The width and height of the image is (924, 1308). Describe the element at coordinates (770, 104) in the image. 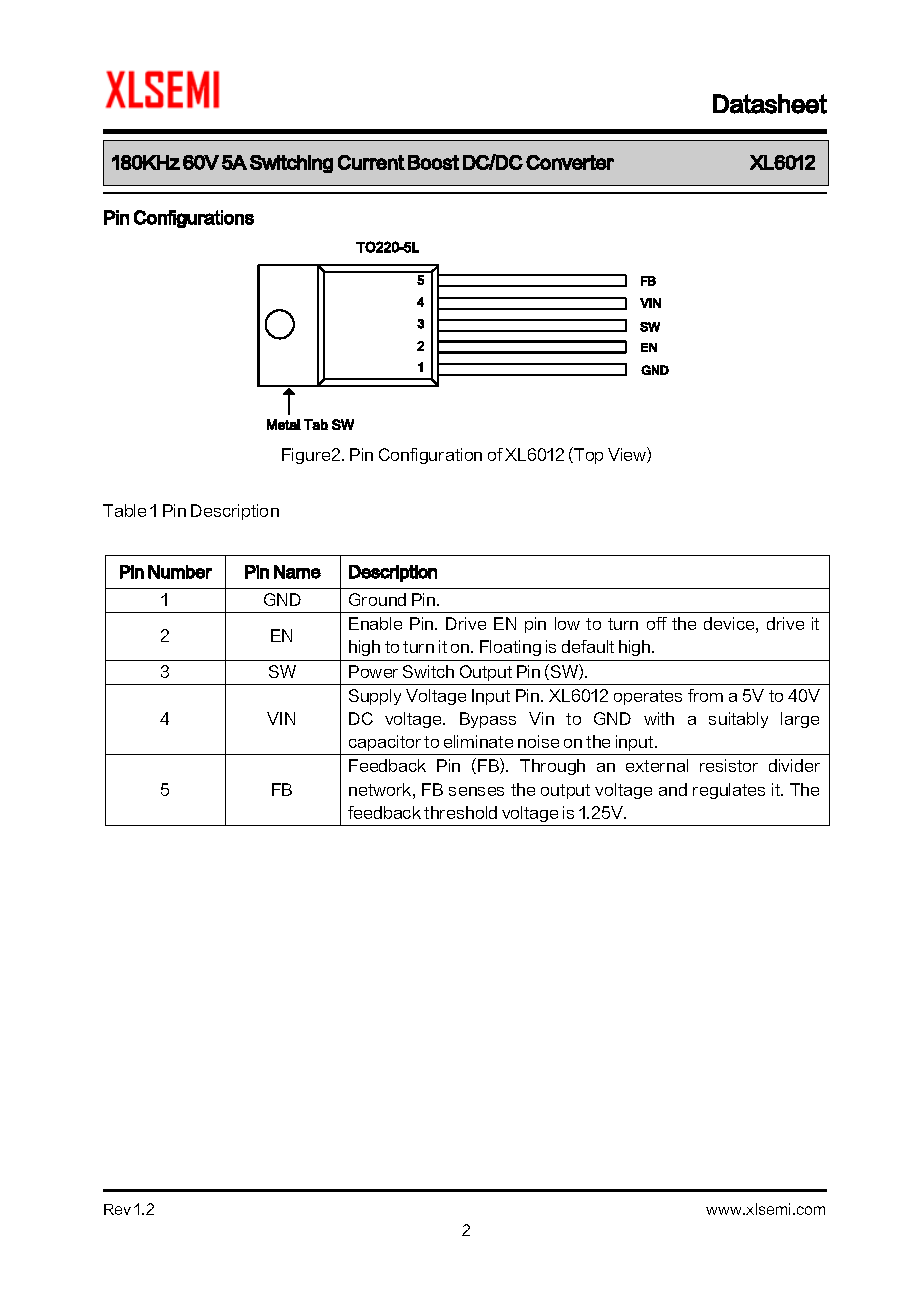

I see `Datasheet` at that location.
